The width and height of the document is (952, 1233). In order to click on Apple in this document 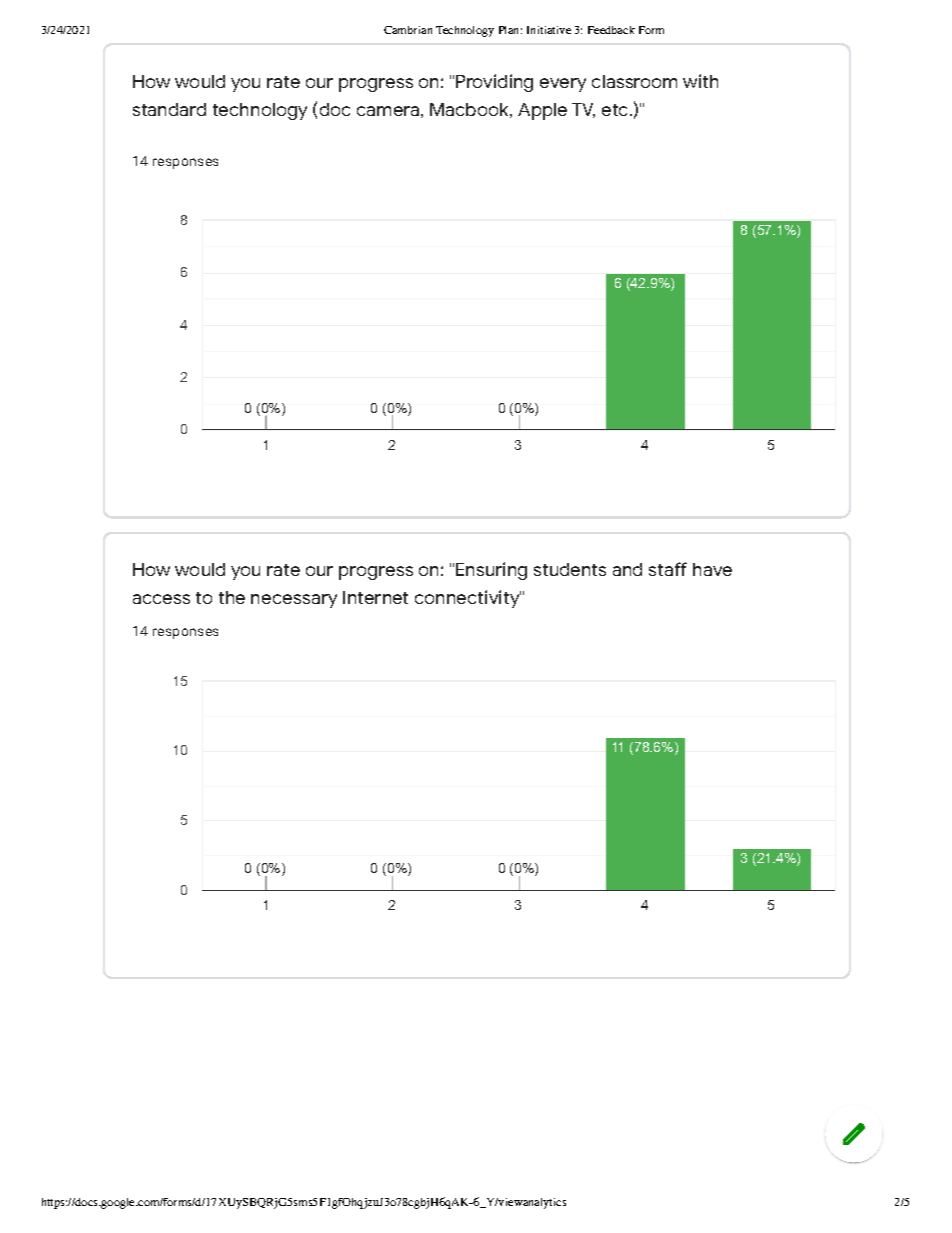, I will do `click(542, 111)`.
